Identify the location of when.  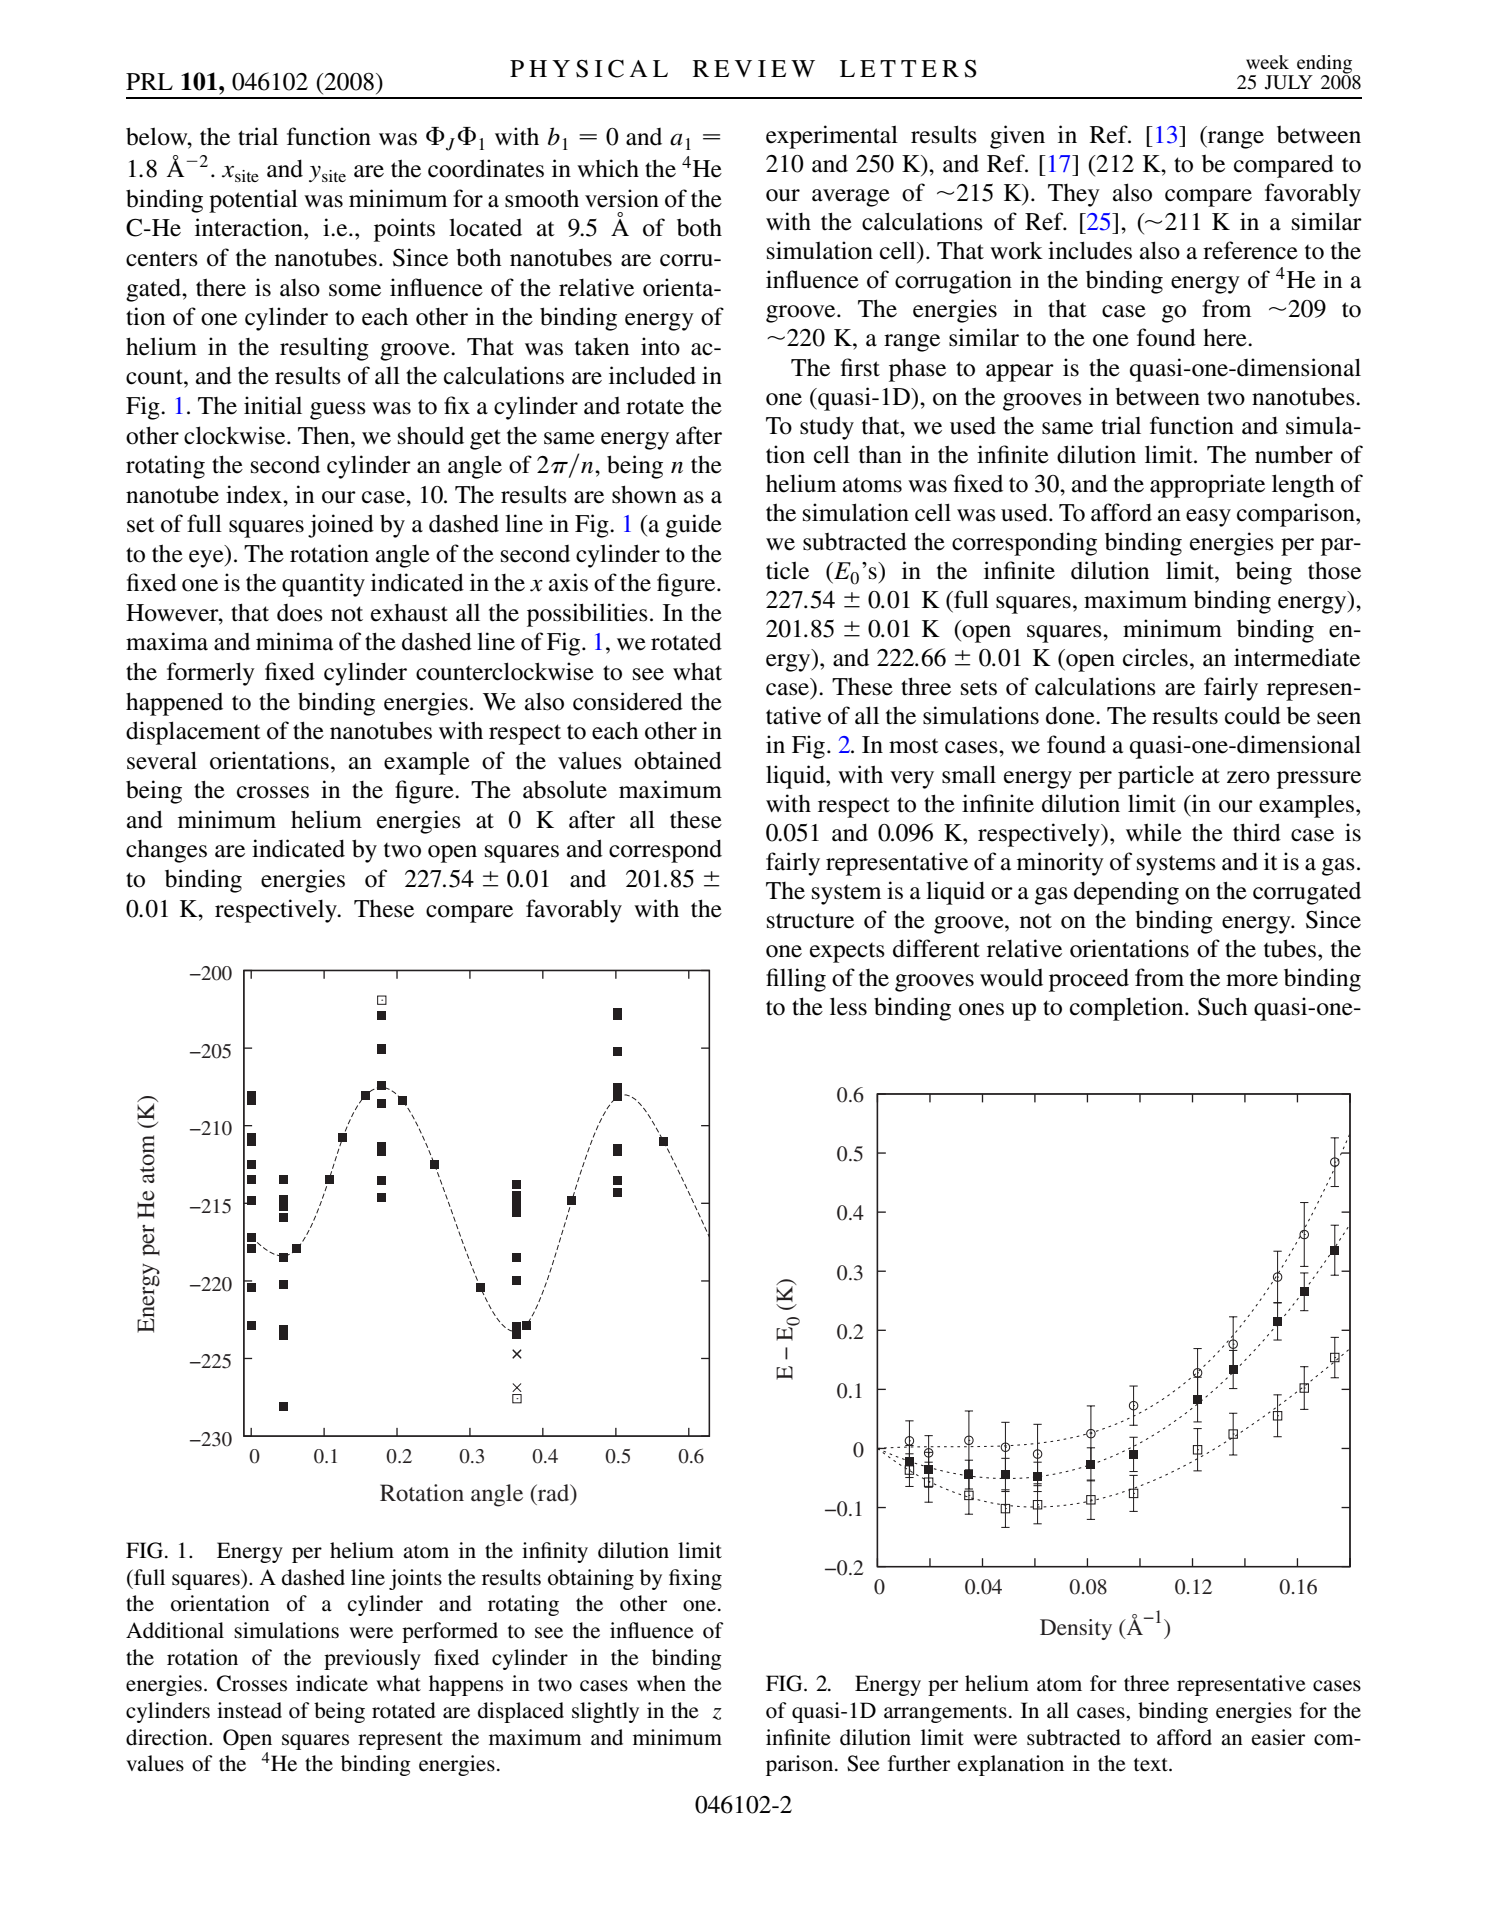
(661, 1683).
